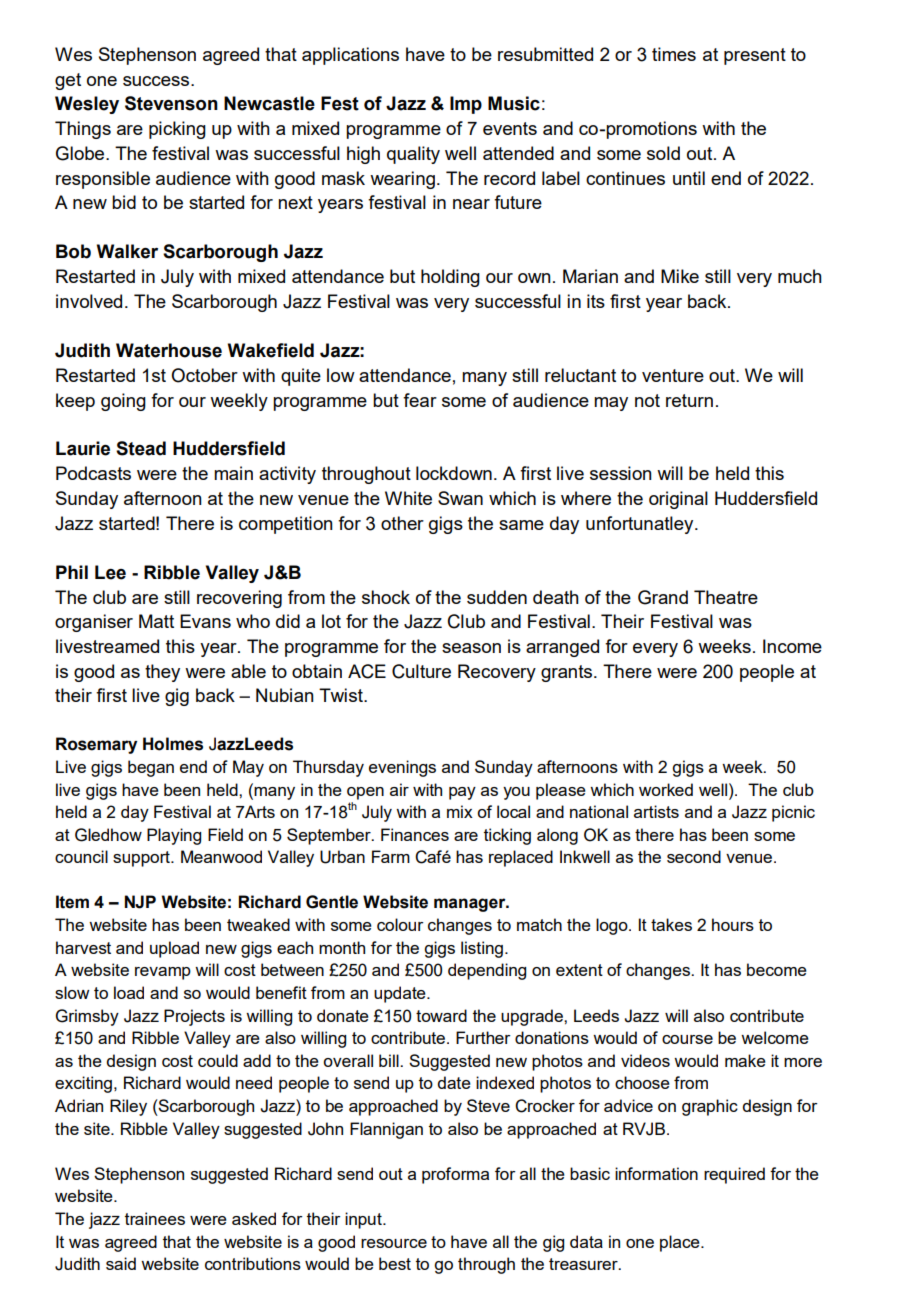 This screenshot has width=924, height=1308. Describe the element at coordinates (726, 597) in the screenshot. I see `Theatre` at that location.
